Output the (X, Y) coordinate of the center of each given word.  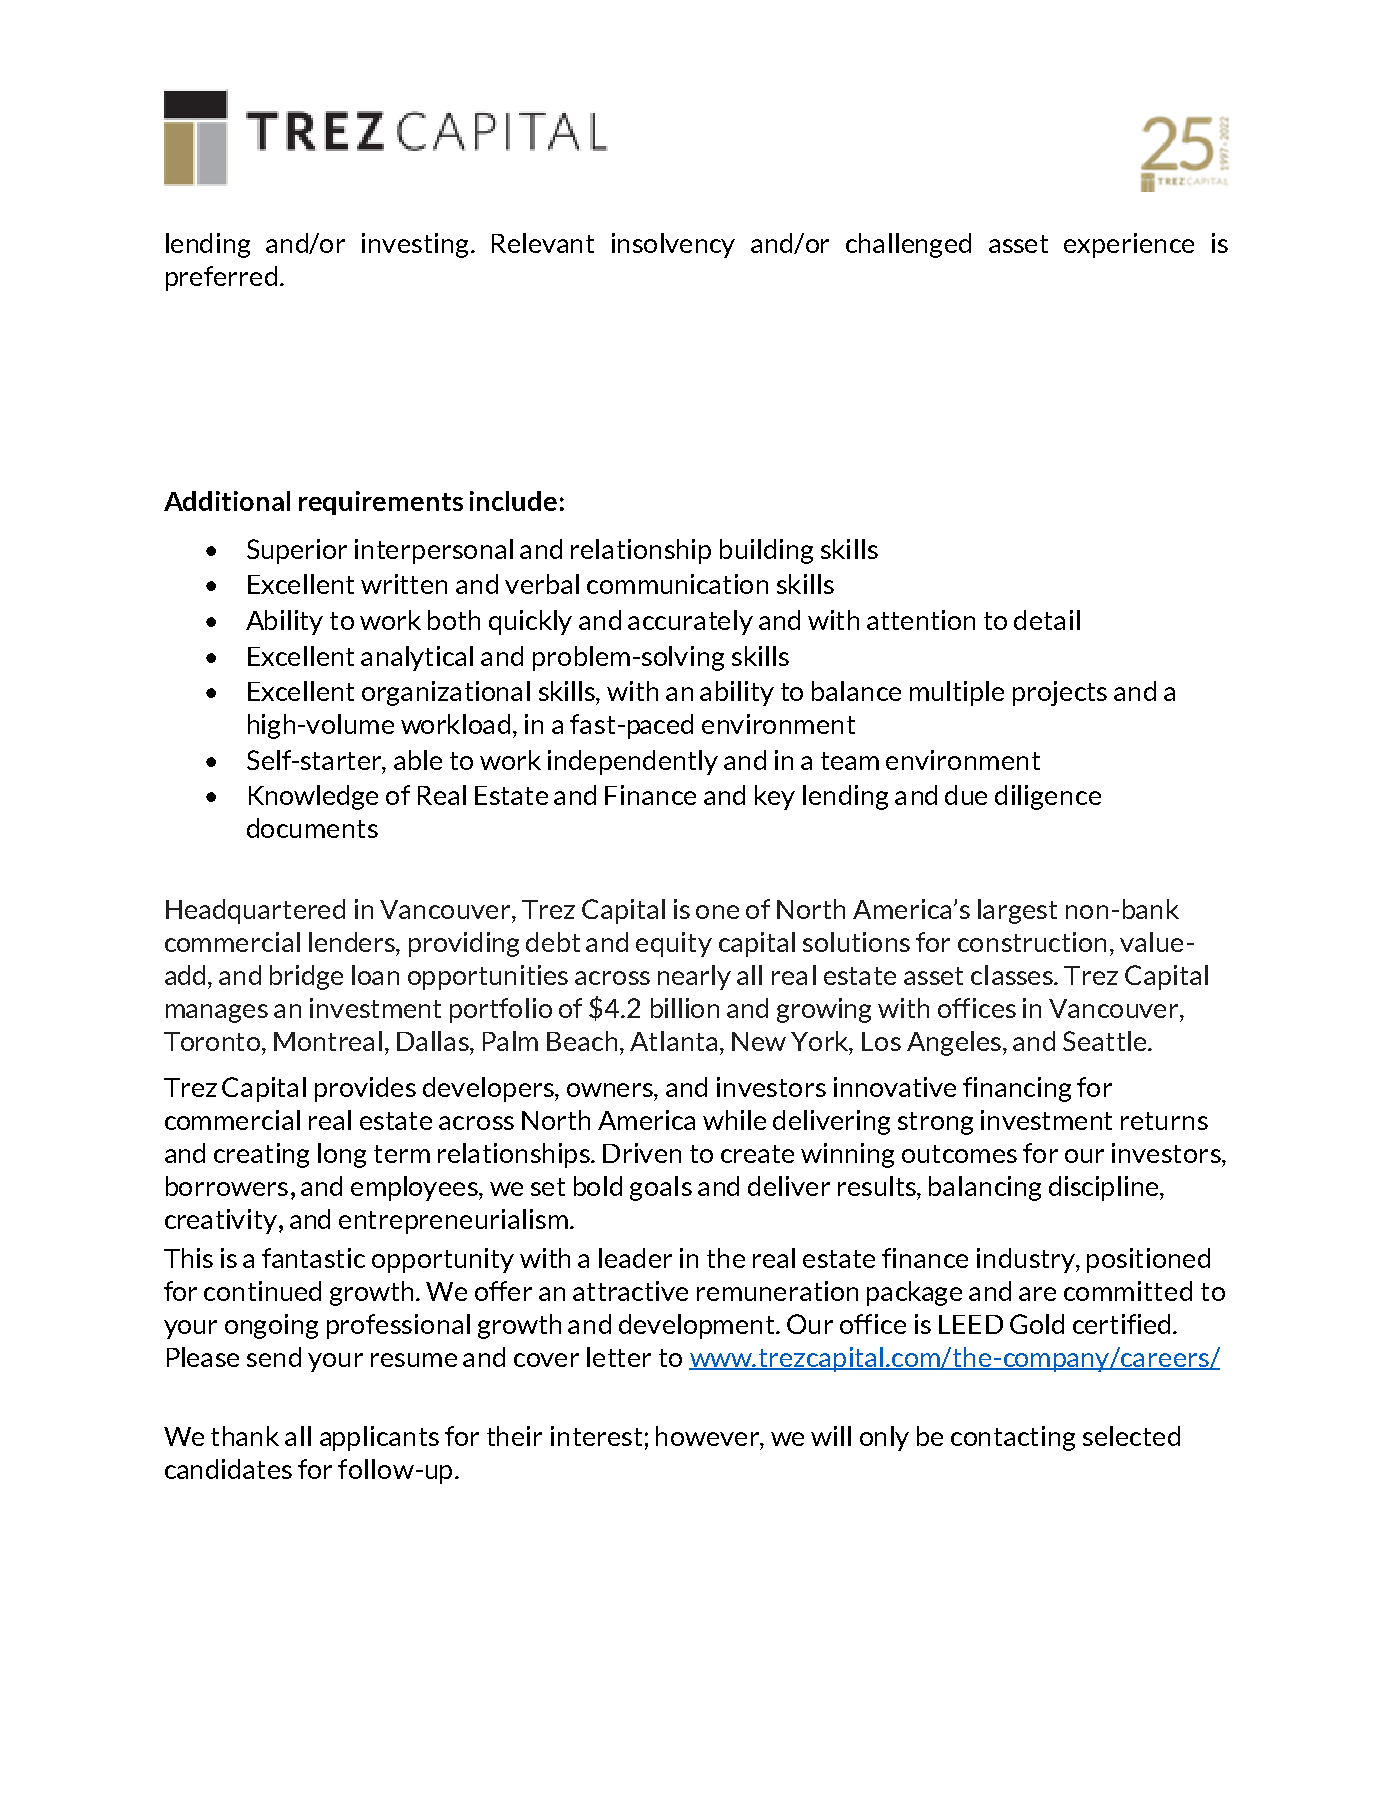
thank (245, 1436)
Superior (297, 551)
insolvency (673, 245)
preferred (221, 278)
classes (1013, 975)
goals (661, 1188)
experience (1129, 245)
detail (1047, 620)
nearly (694, 977)
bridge (306, 977)
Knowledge (313, 797)
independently (633, 762)
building (766, 551)
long (342, 1155)
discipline (1105, 1188)
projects (1060, 693)
